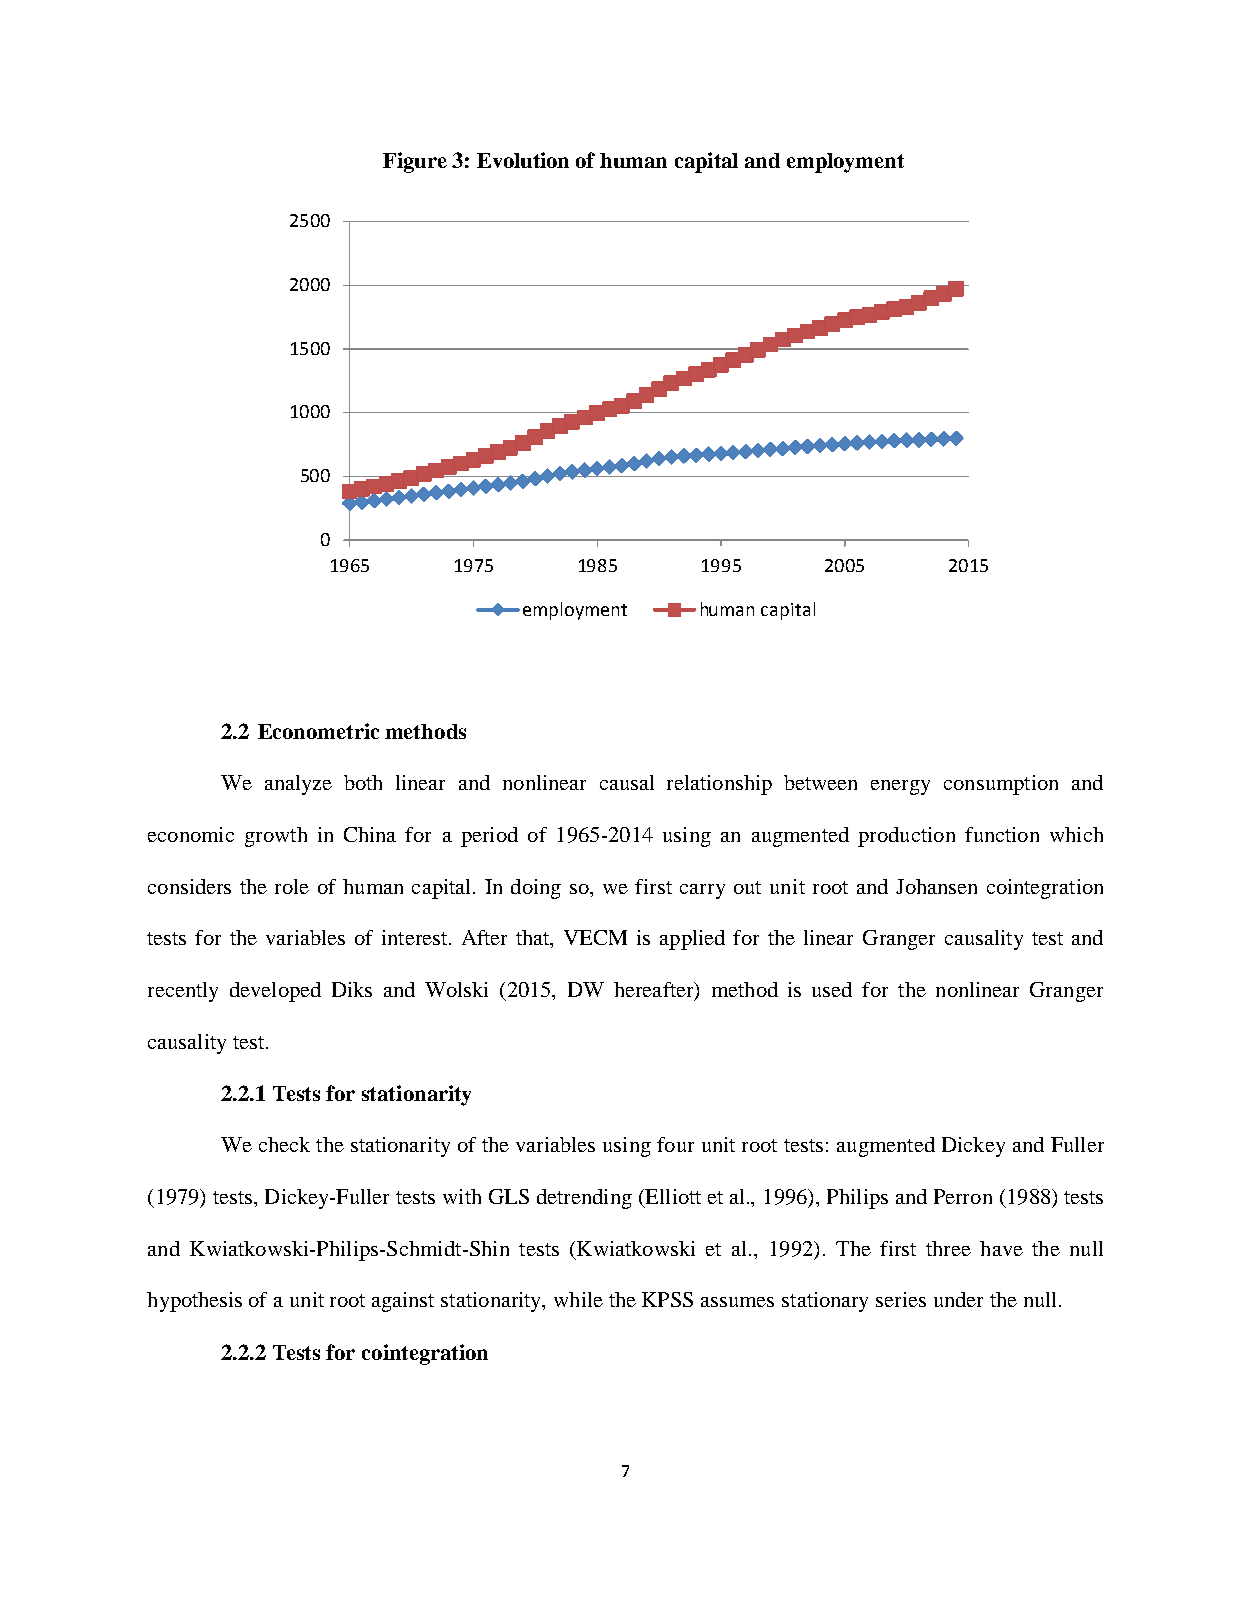 The width and height of the screenshot is (1251, 1619). I want to click on hypothesis, so click(194, 1302).
